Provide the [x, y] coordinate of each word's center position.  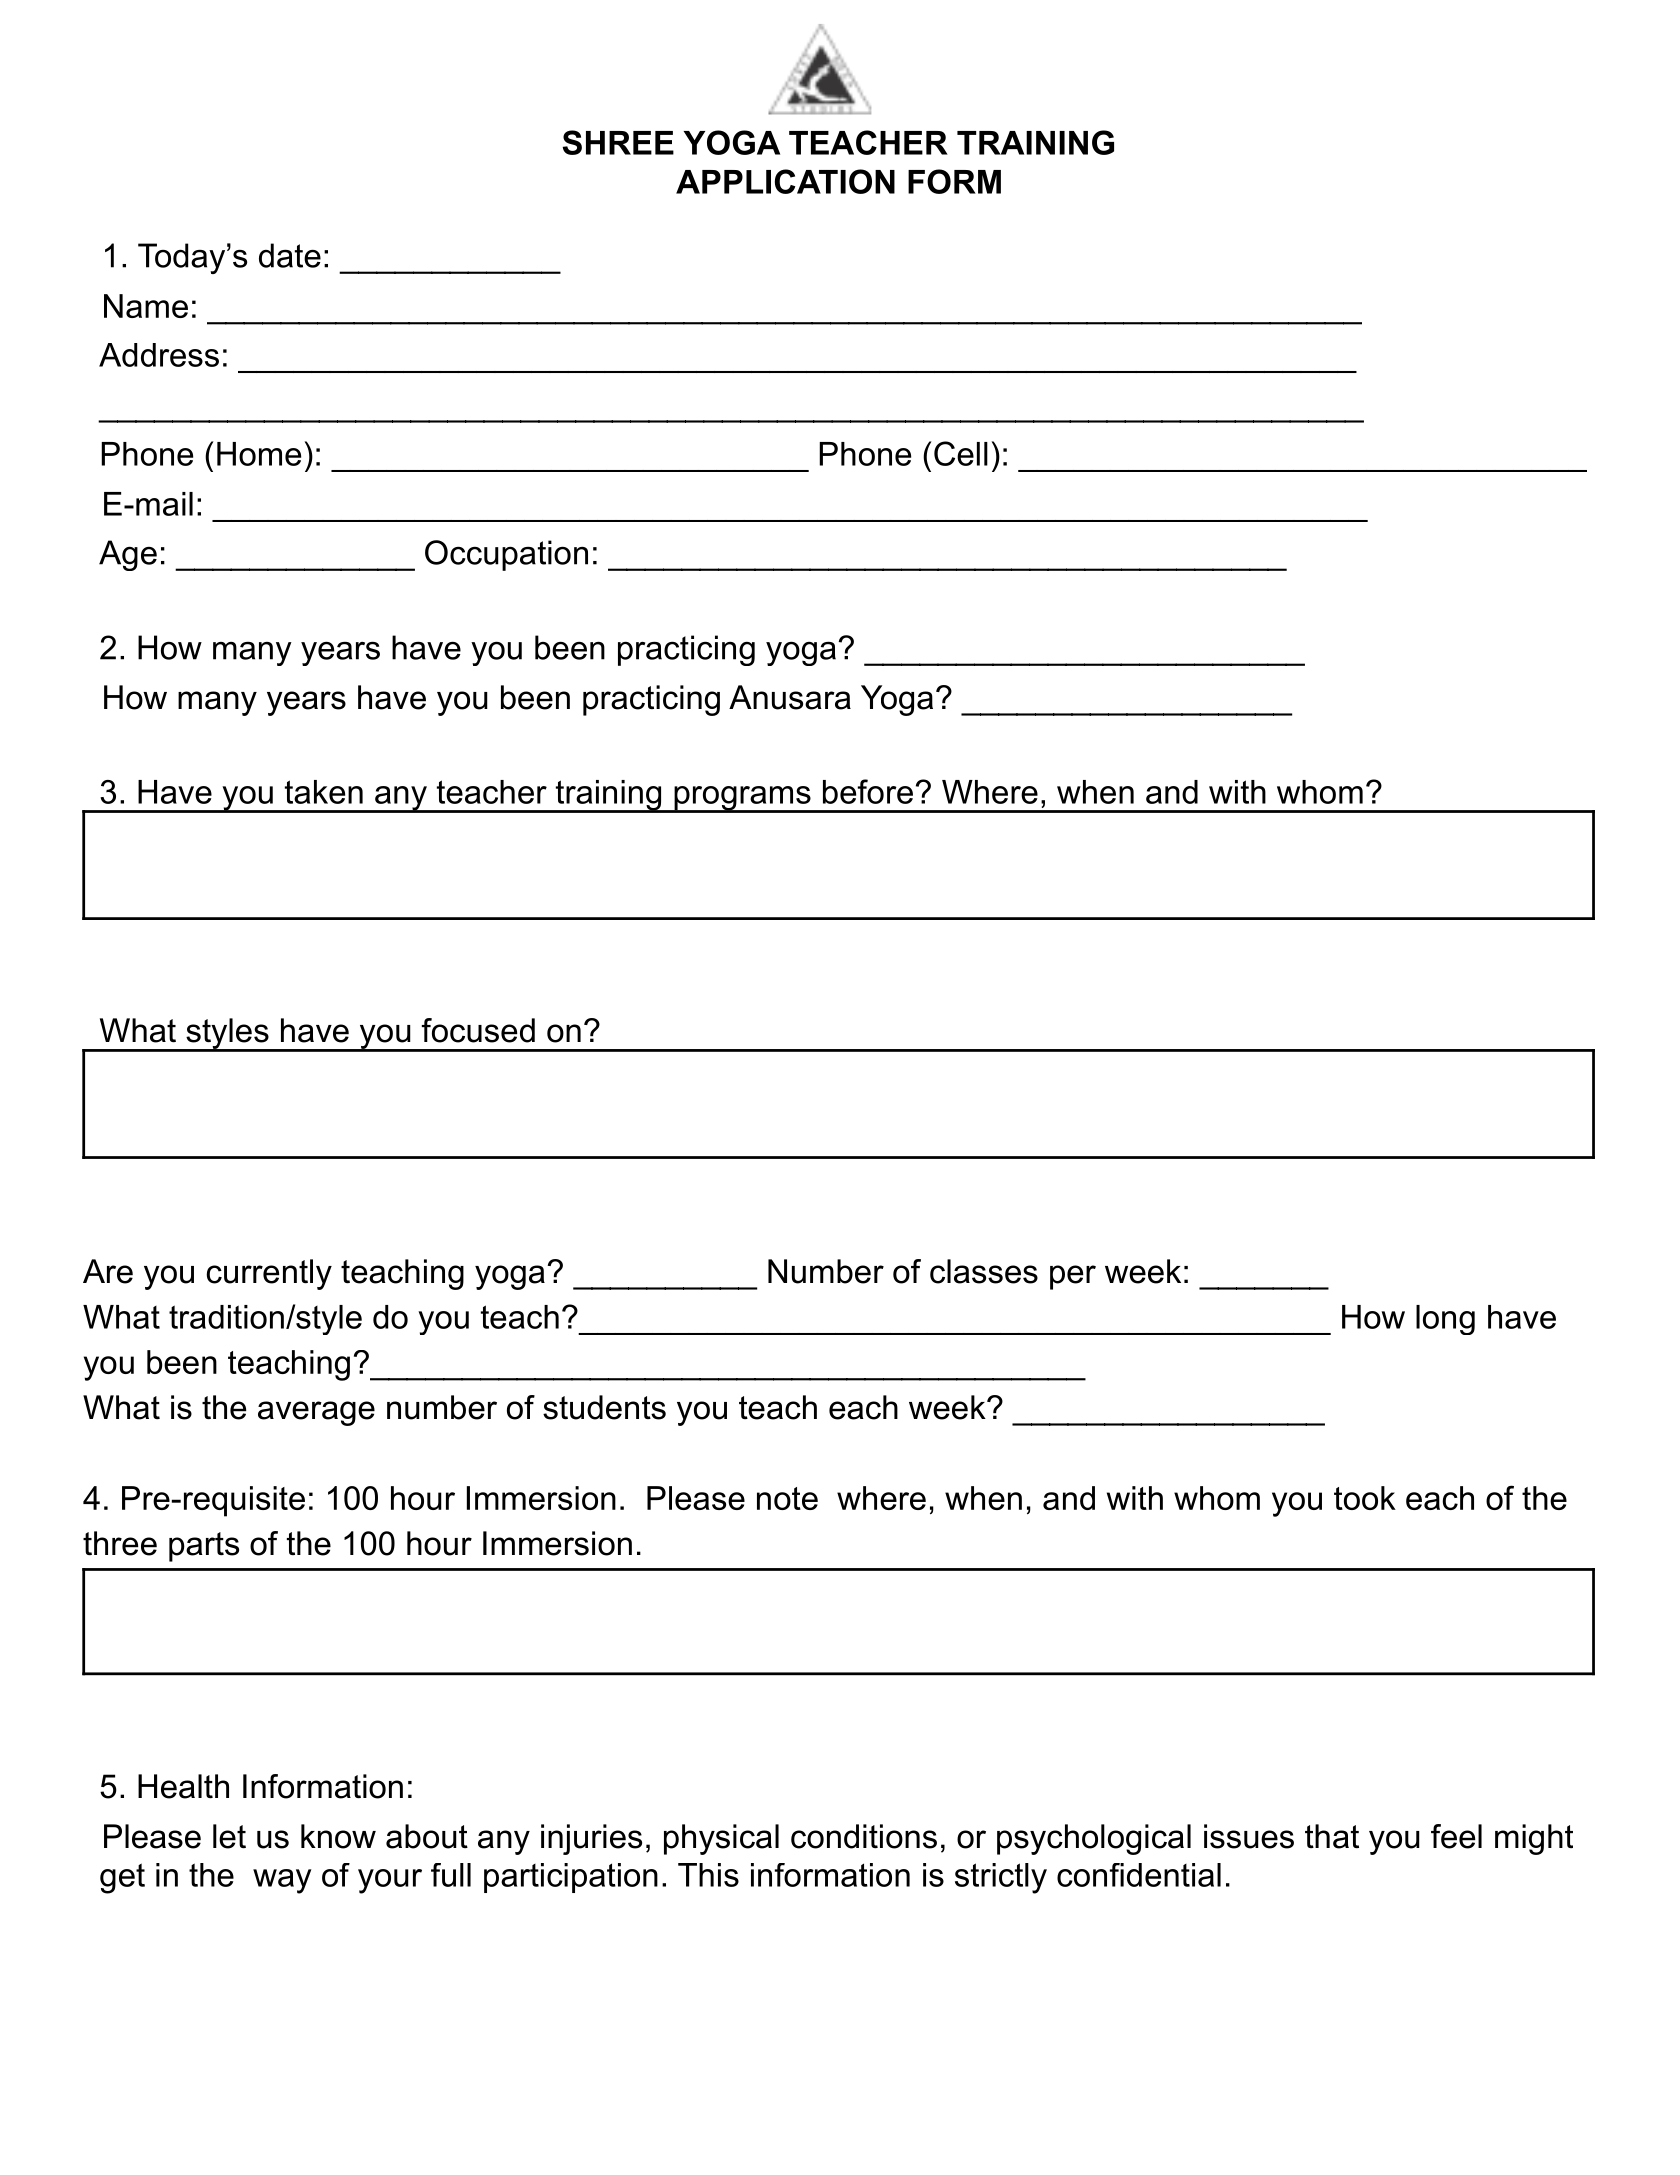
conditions [864, 1836]
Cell [961, 453]
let [229, 1836]
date [290, 255]
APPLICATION [785, 181]
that [1332, 1836]
